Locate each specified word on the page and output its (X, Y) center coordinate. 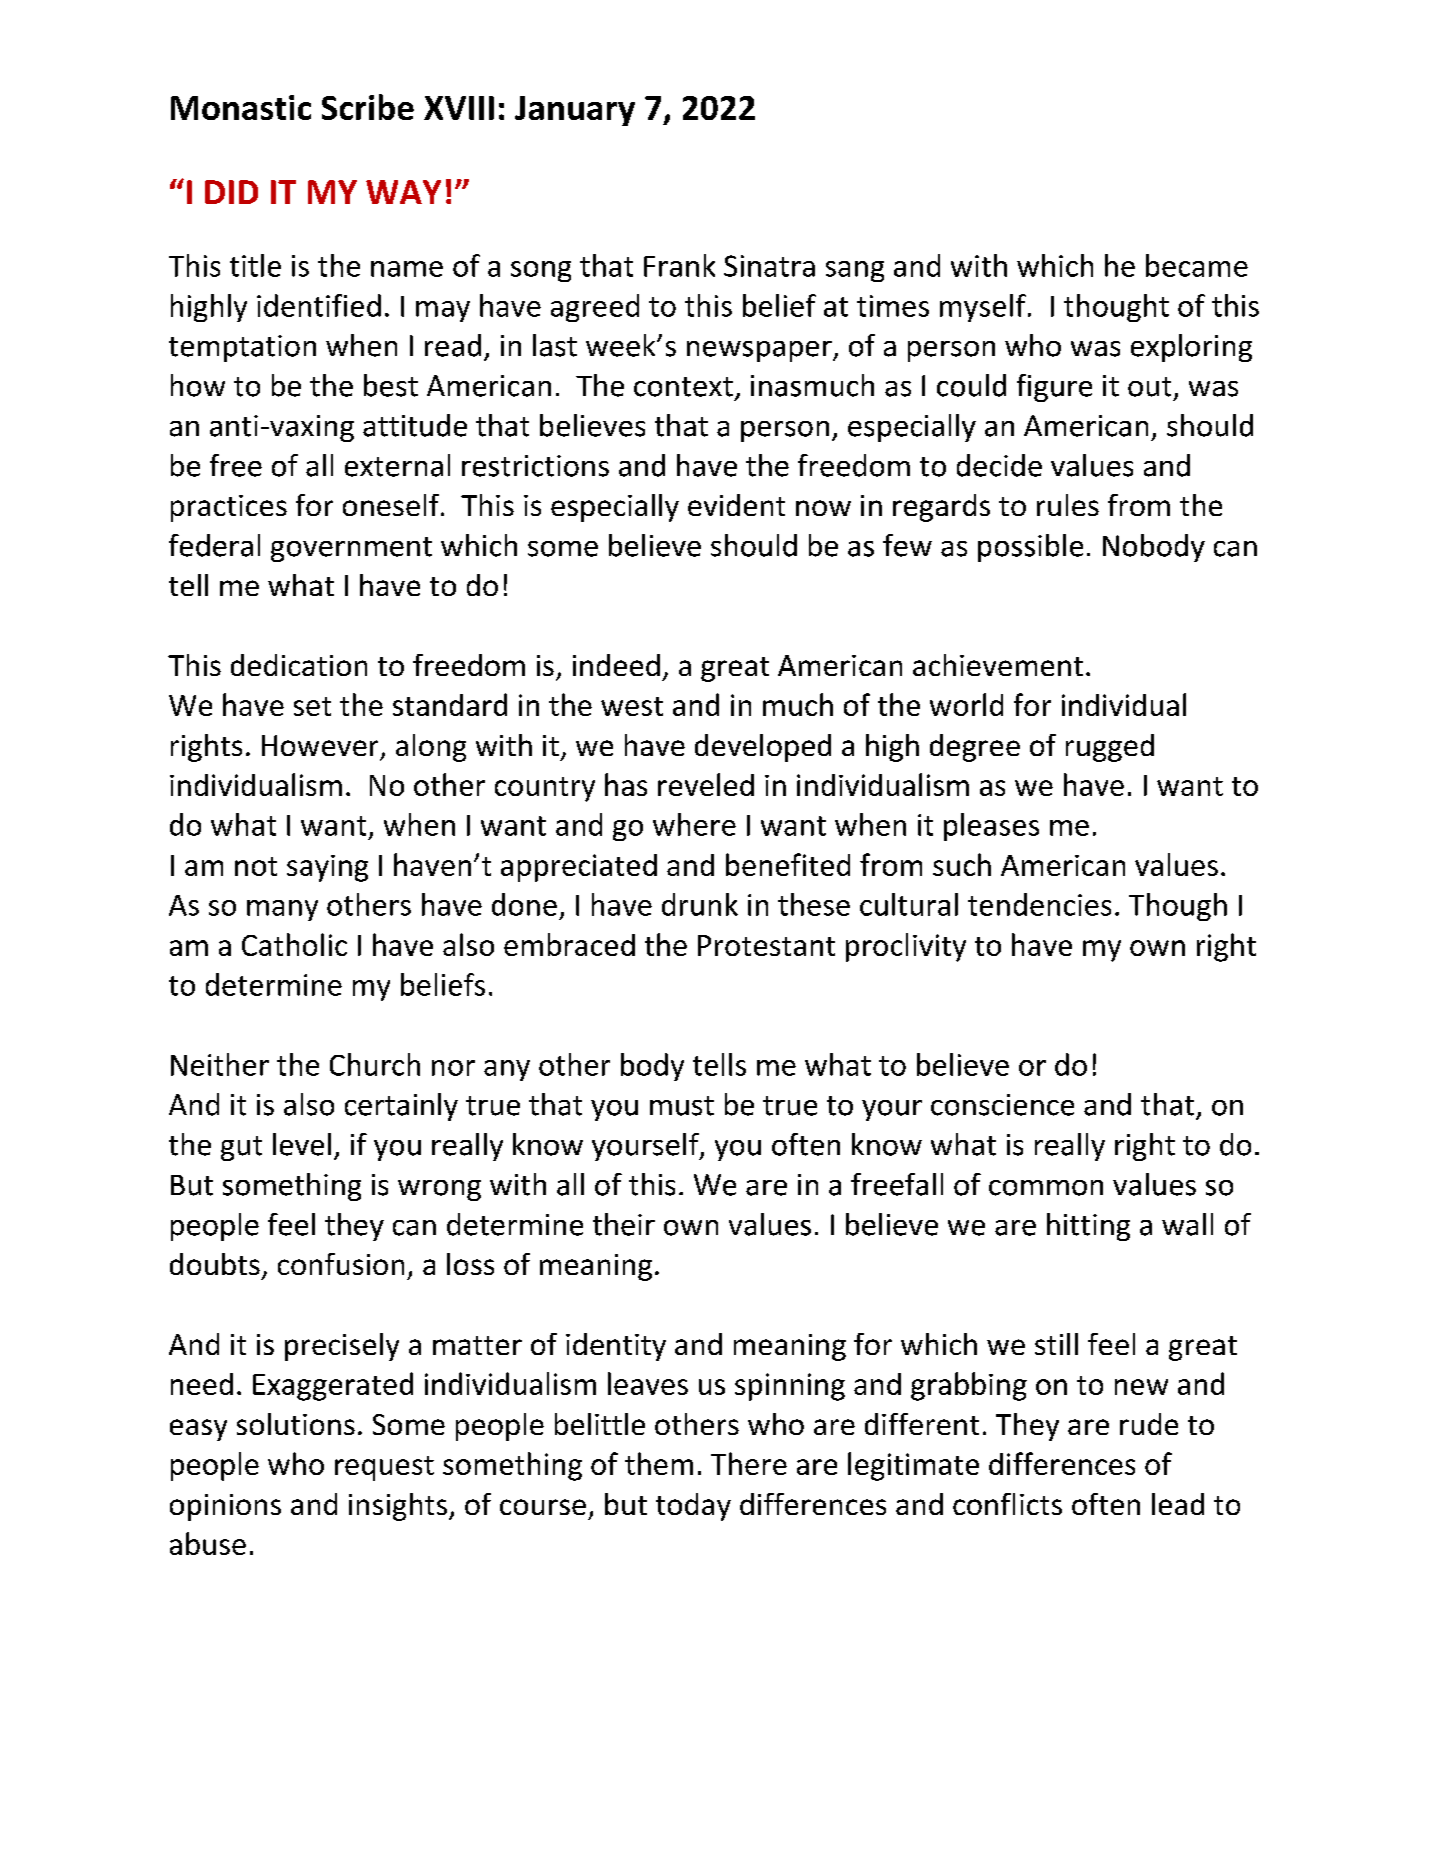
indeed (616, 665)
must (682, 1106)
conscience (1002, 1105)
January (575, 111)
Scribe (368, 107)
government (351, 549)
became (1197, 265)
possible (1030, 548)
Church (375, 1064)
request (384, 1468)
